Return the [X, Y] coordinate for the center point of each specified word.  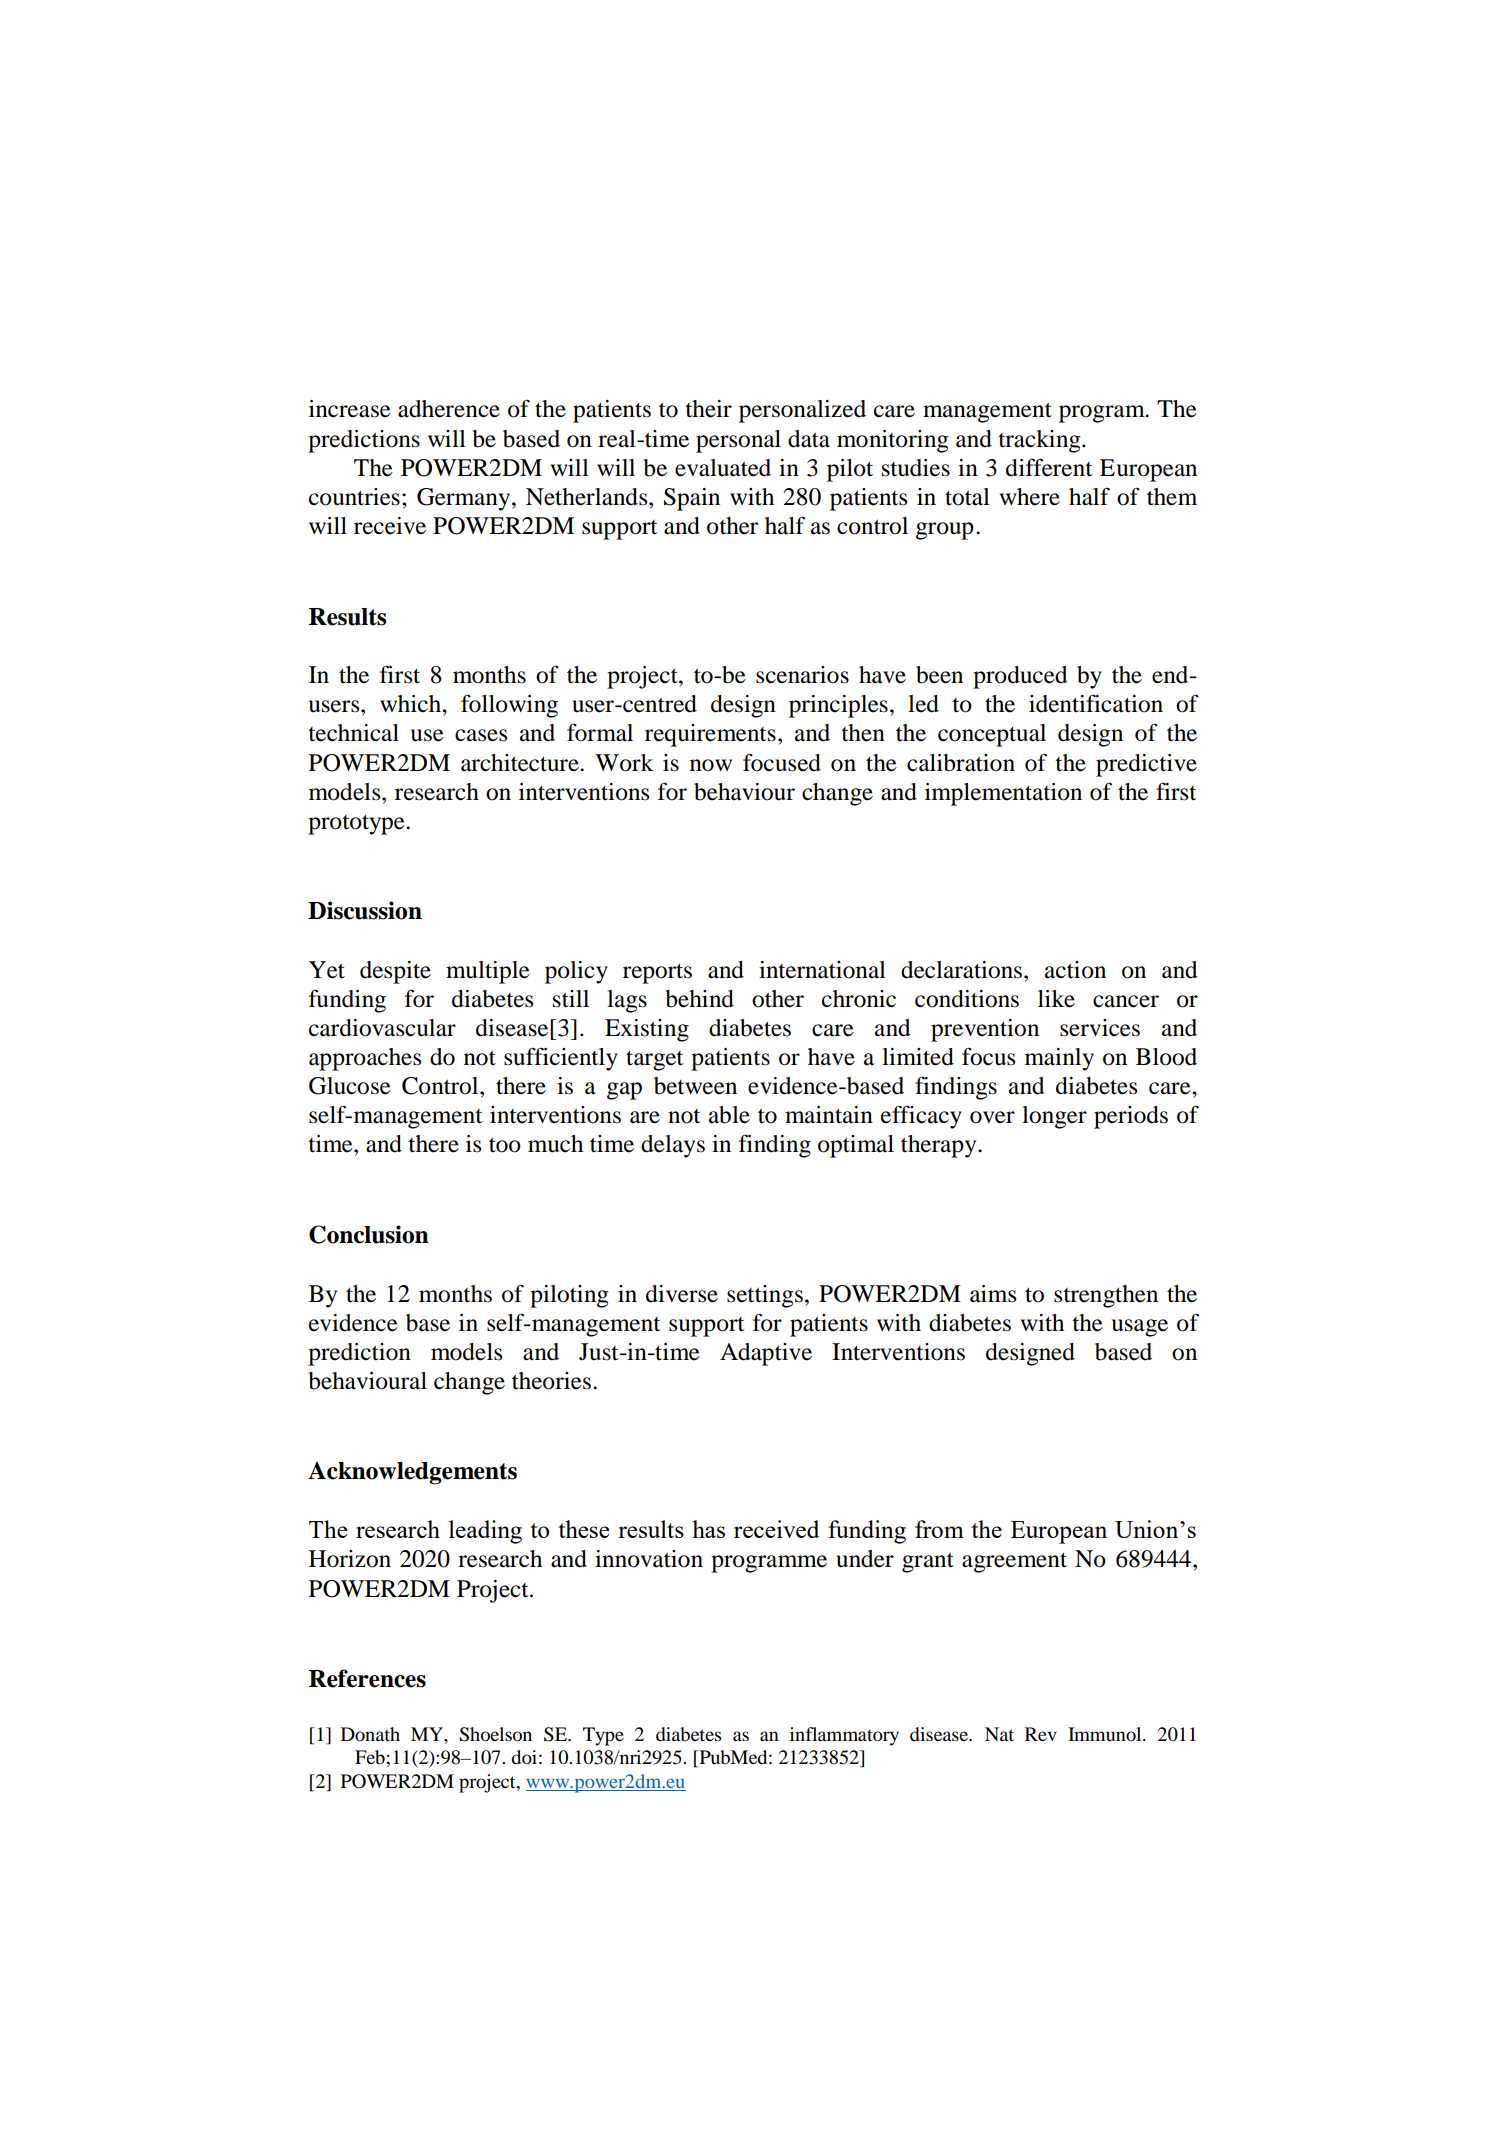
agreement [1014, 1562]
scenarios [802, 675]
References [367, 1678]
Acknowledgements [412, 1473]
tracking [1040, 441]
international [822, 970]
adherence [449, 409]
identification [1096, 704]
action [1075, 970]
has [708, 1529]
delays [673, 1146]
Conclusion [369, 1234]
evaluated [723, 468]
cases [481, 735]
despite [395, 972]
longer [1054, 1117]
